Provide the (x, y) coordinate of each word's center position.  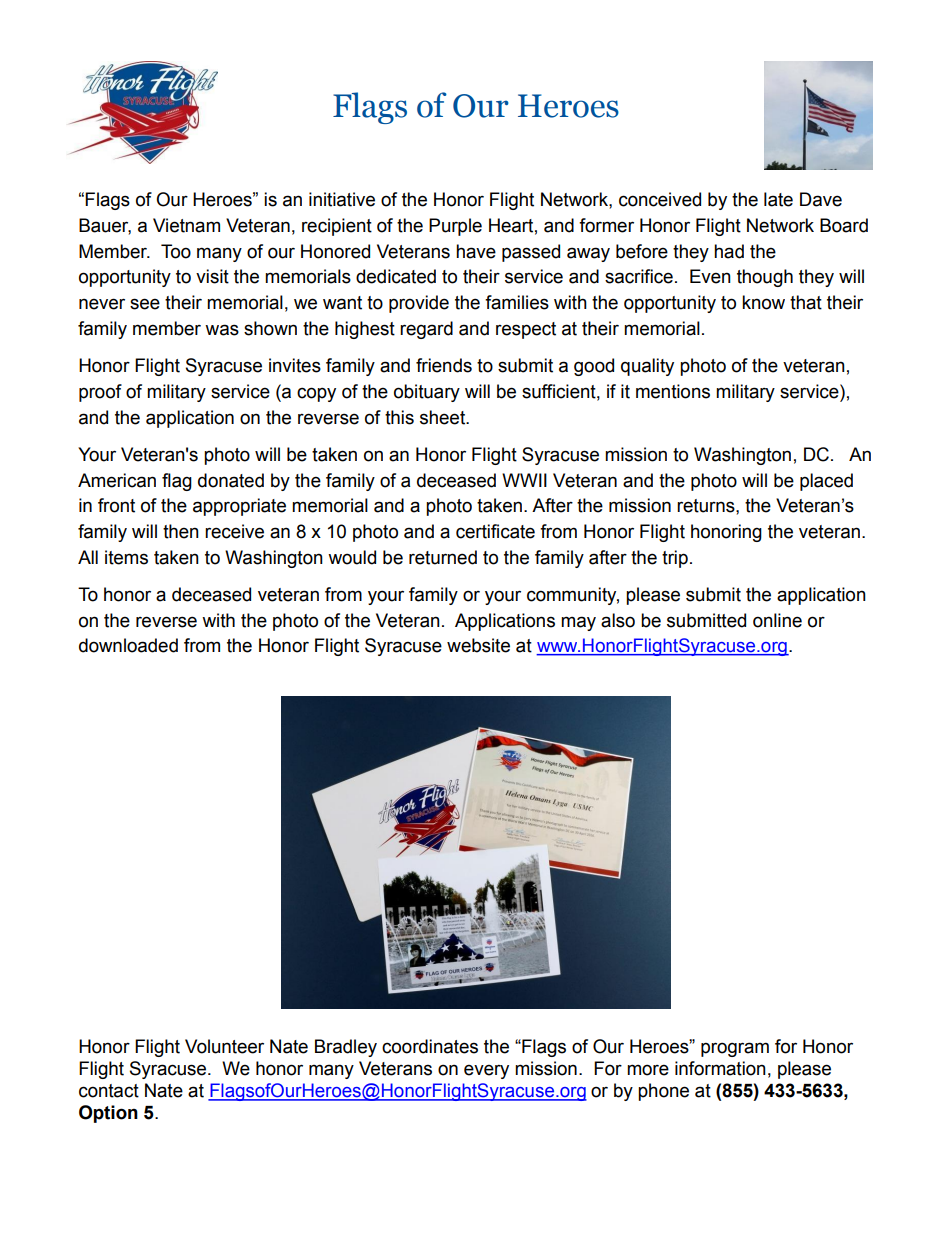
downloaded (128, 645)
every (486, 1071)
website (478, 645)
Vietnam (186, 225)
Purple (455, 227)
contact (109, 1091)
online (777, 620)
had (729, 251)
